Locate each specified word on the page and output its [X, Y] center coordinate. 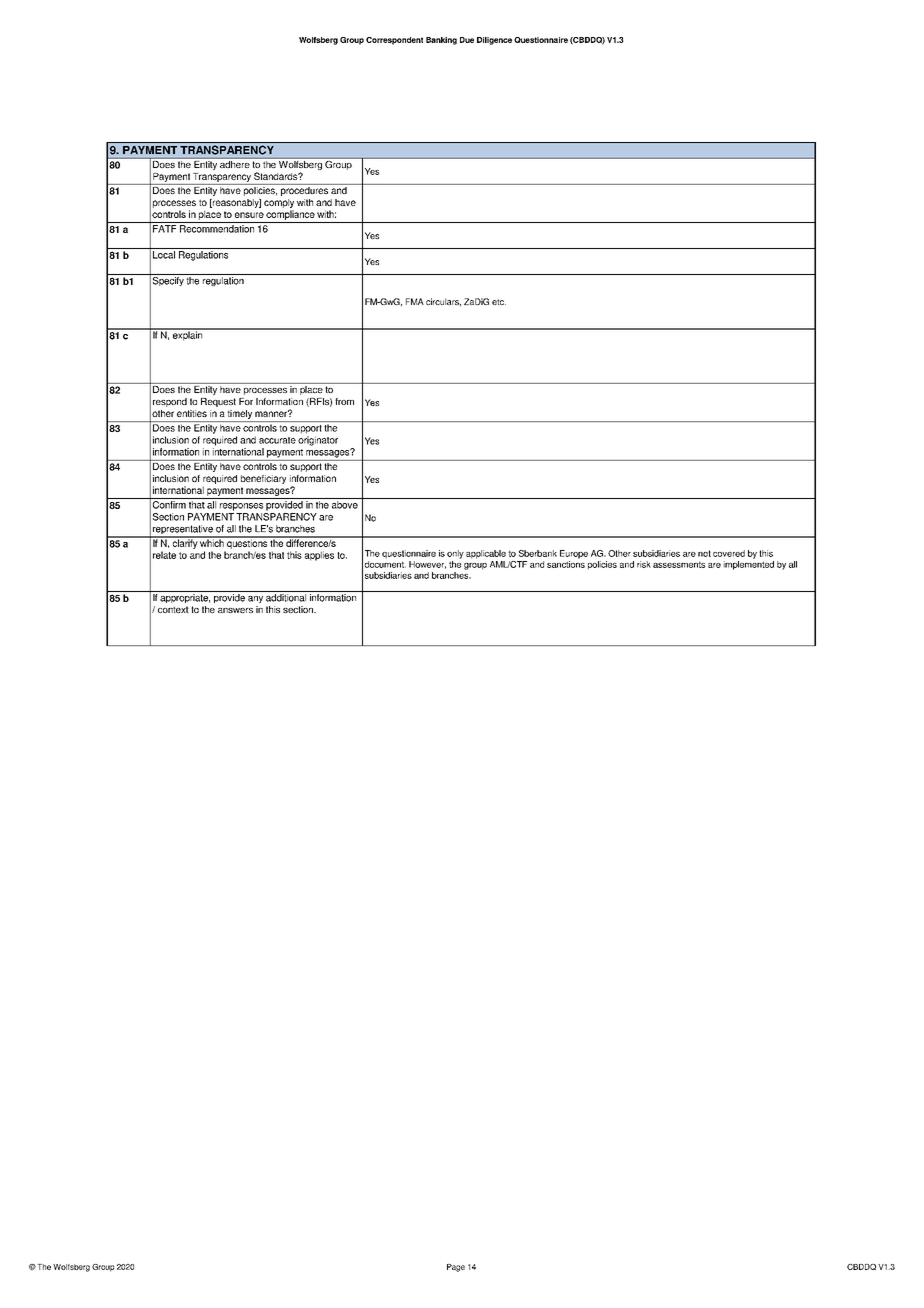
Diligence [494, 41]
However [427, 565]
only [455, 554]
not [704, 553]
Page [456, 1268]
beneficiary [263, 479]
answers [235, 610]
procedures [304, 190]
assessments [679, 564]
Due [467, 40]
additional [286, 598]
